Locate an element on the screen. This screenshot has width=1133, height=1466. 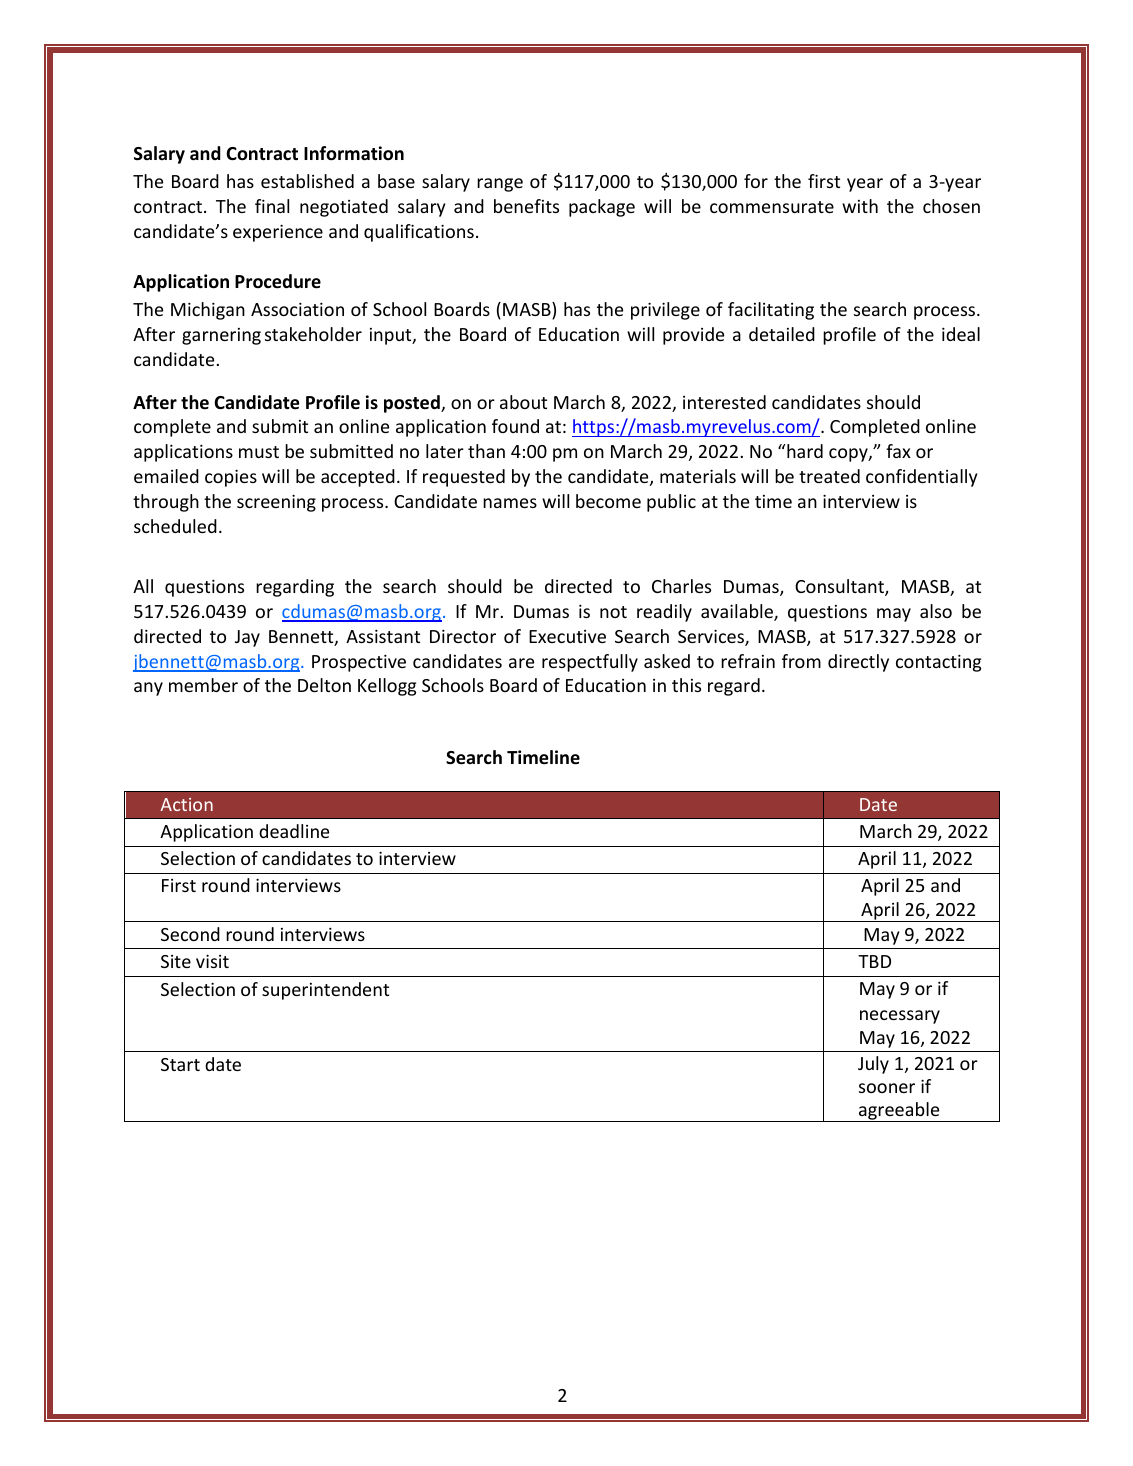
names is located at coordinates (510, 503).
